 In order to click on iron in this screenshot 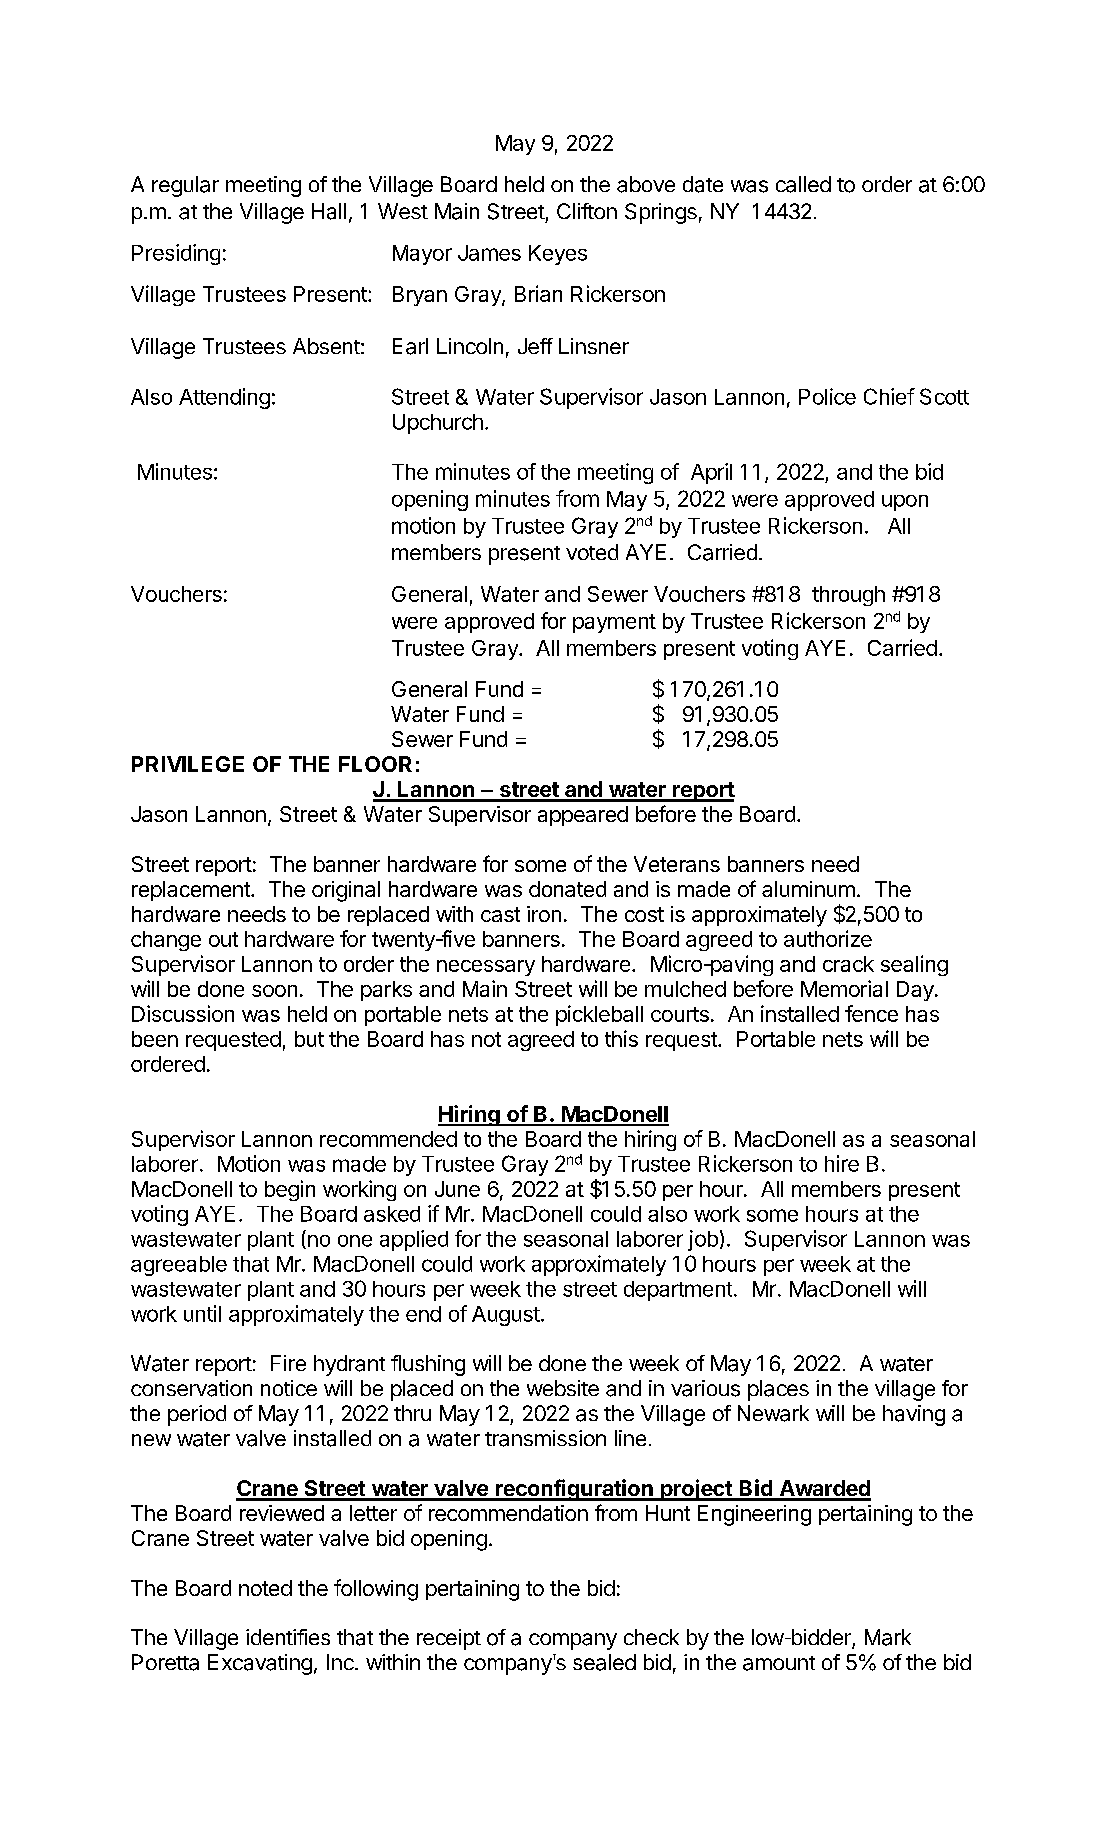, I will do `click(544, 914)`.
